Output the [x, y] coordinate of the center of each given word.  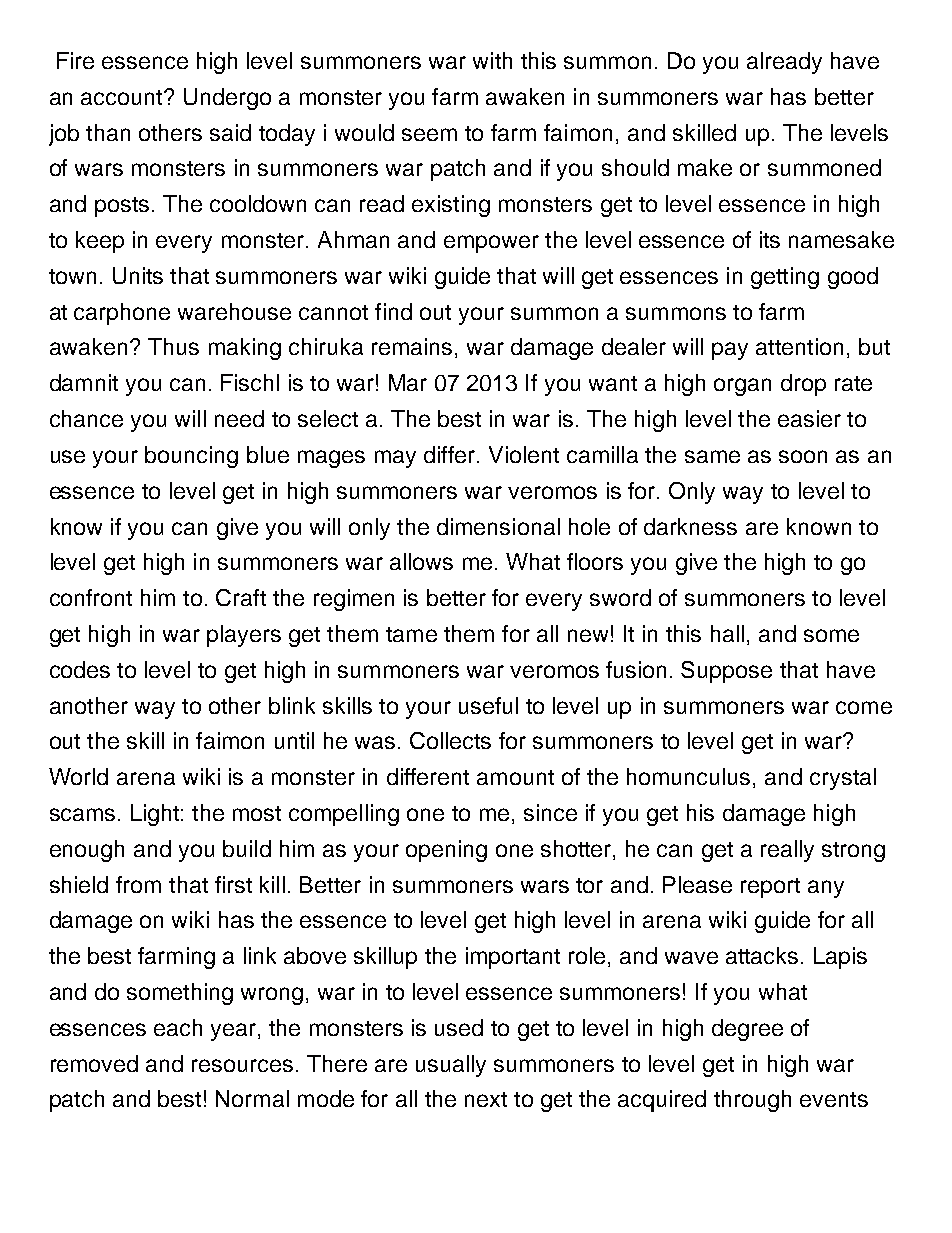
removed [94, 1063]
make [705, 167]
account [123, 97]
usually [451, 1066]
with [492, 60]
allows [421, 561]
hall [727, 633]
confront [91, 597]
